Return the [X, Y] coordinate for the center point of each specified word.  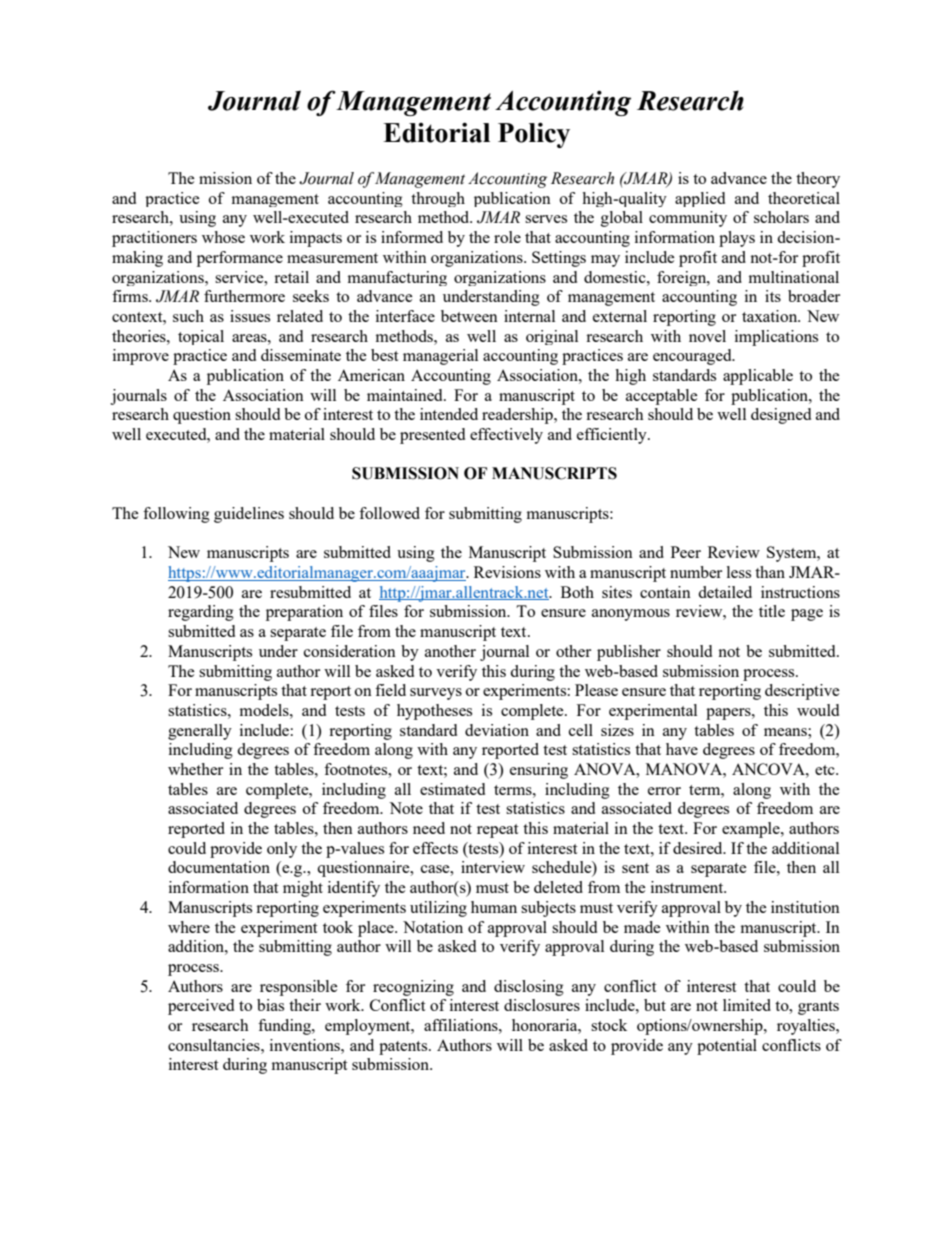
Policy [534, 135]
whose [223, 237]
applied [700, 199]
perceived [201, 1007]
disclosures [542, 1005]
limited [747, 1005]
